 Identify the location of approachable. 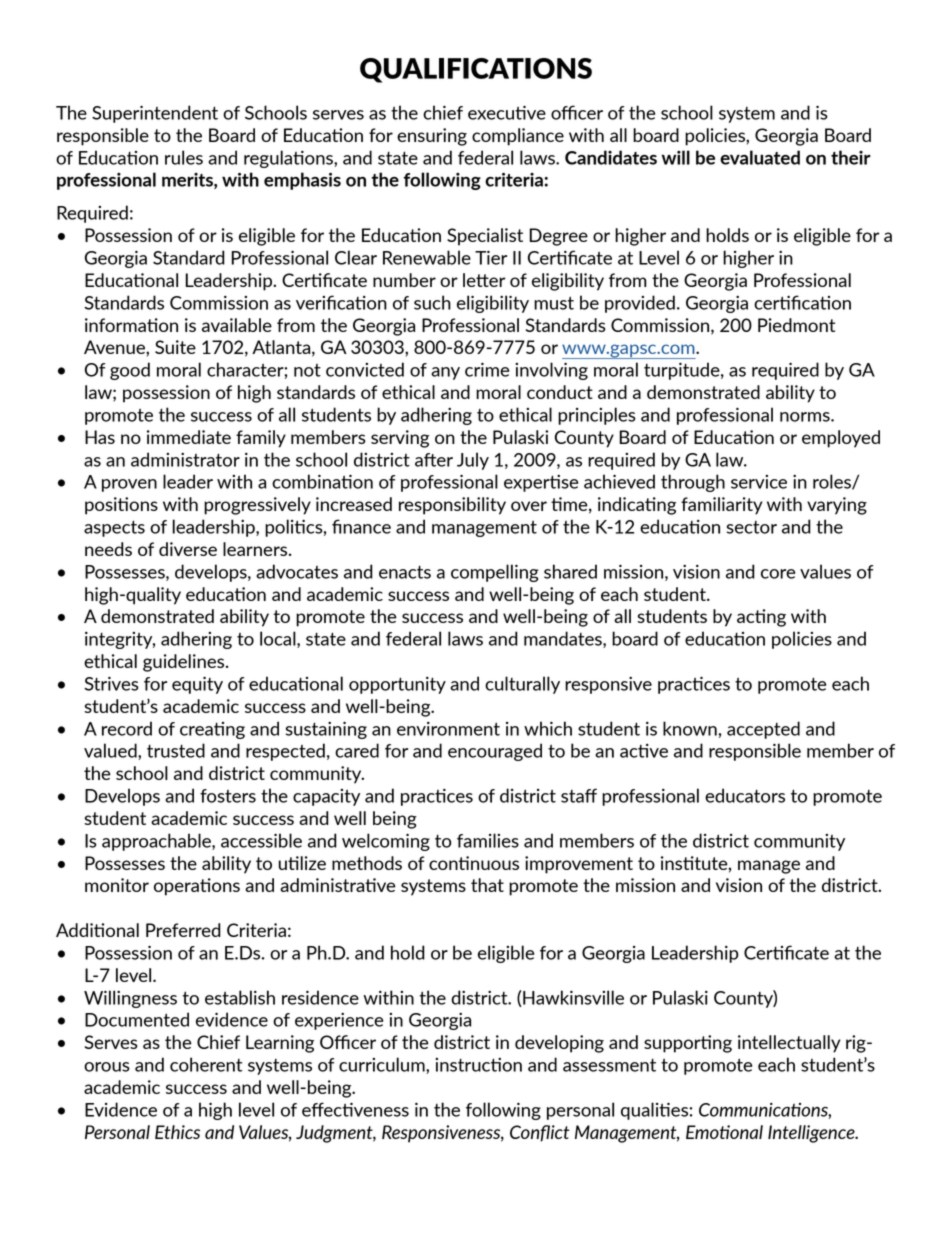
(157, 842).
